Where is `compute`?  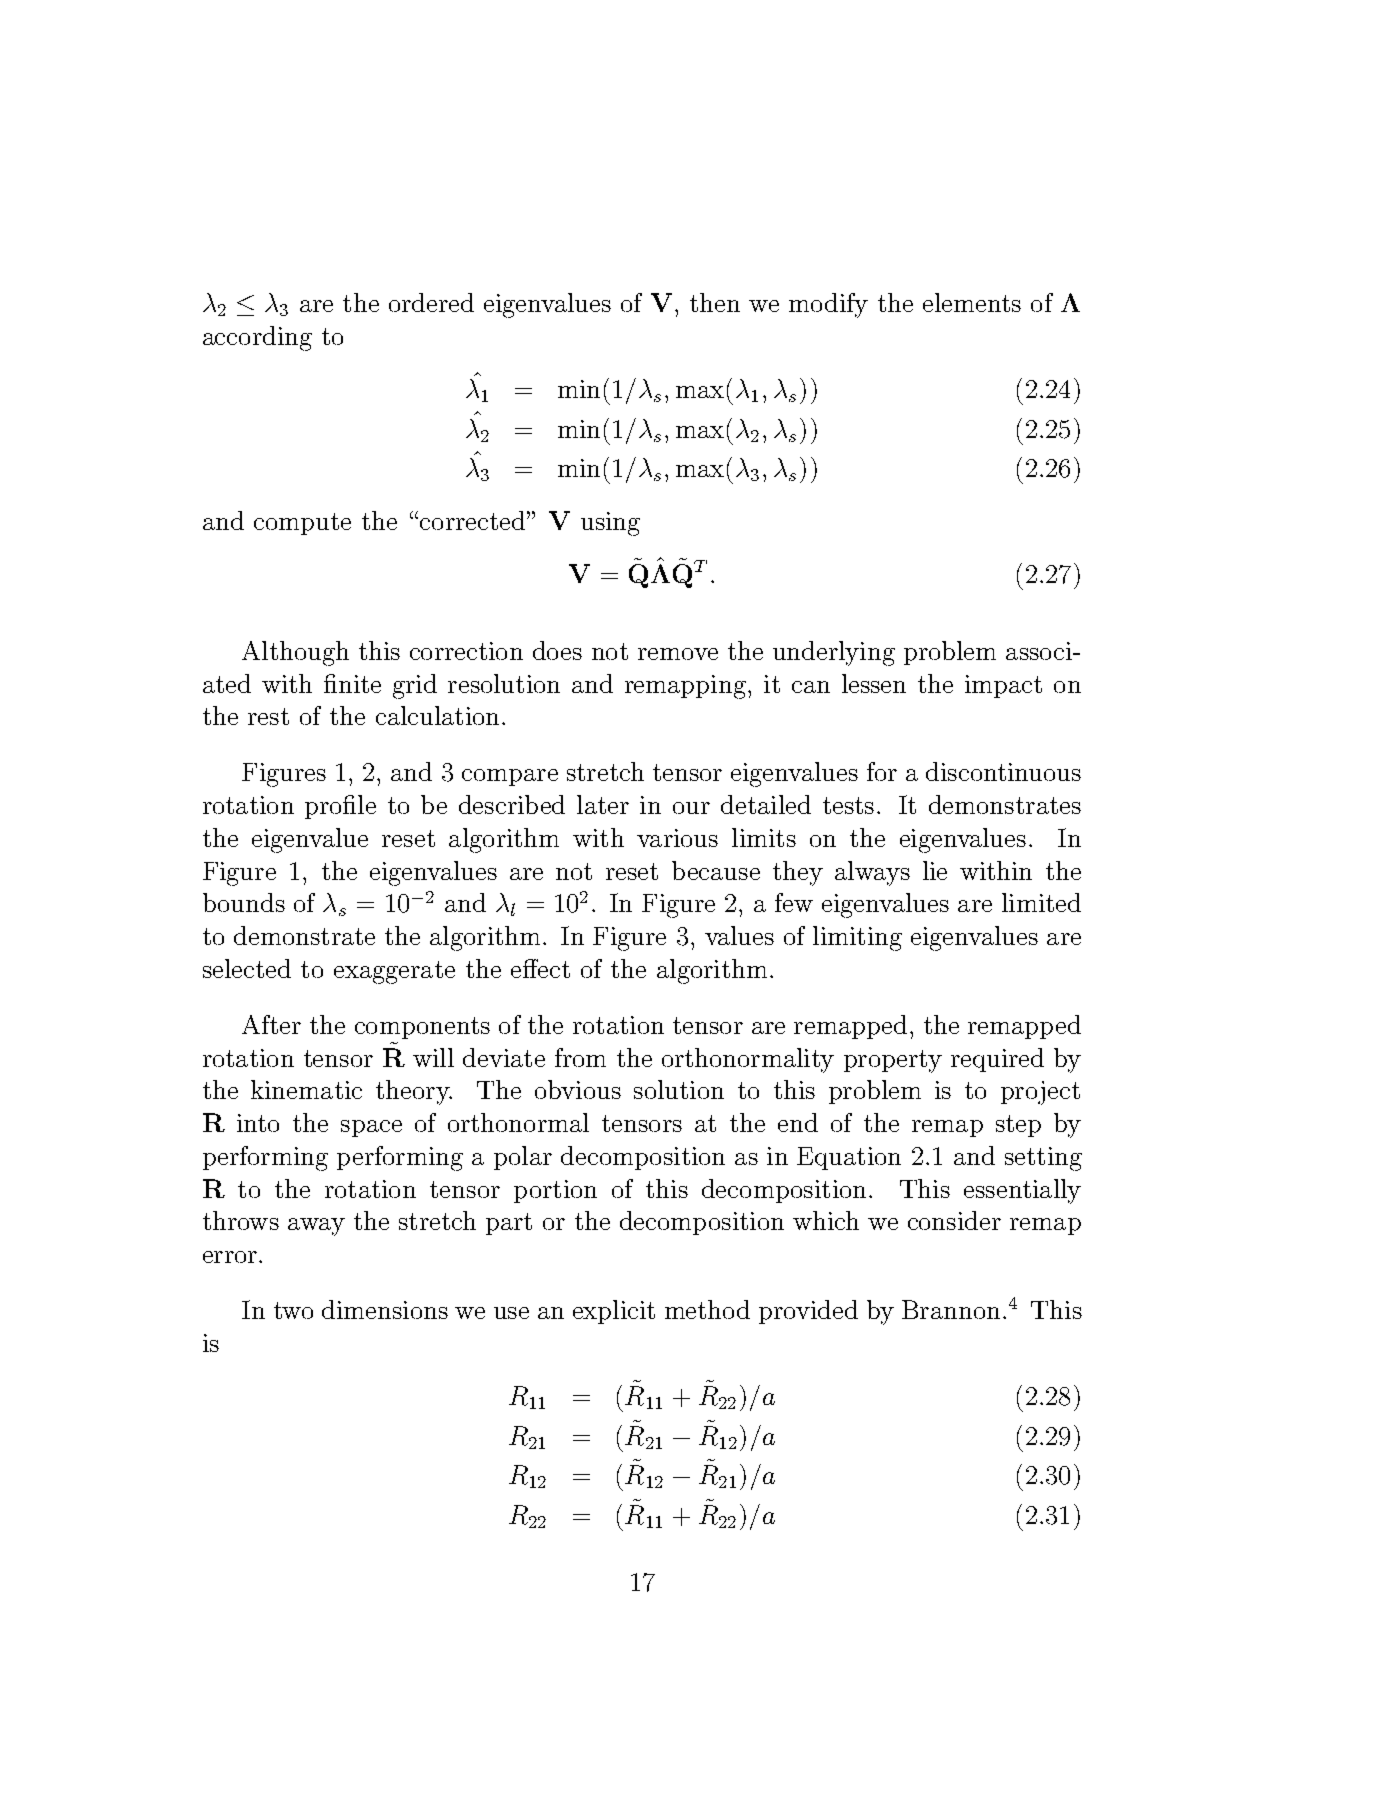
compute is located at coordinates (302, 524).
